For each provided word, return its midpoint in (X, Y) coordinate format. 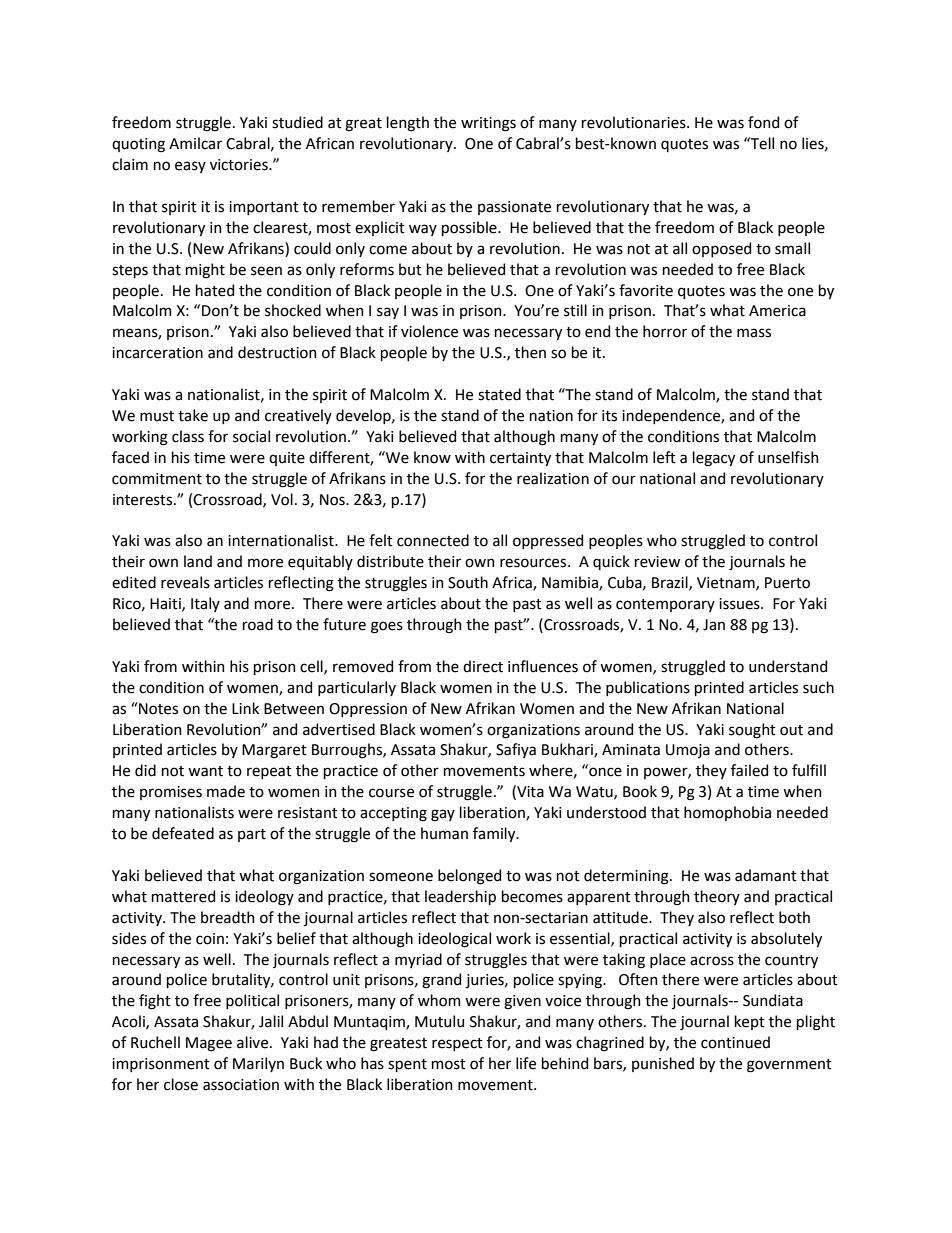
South (468, 582)
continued (735, 1042)
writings (488, 124)
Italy (205, 604)
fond (763, 122)
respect (457, 1044)
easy (190, 167)
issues (740, 604)
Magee (209, 1044)
